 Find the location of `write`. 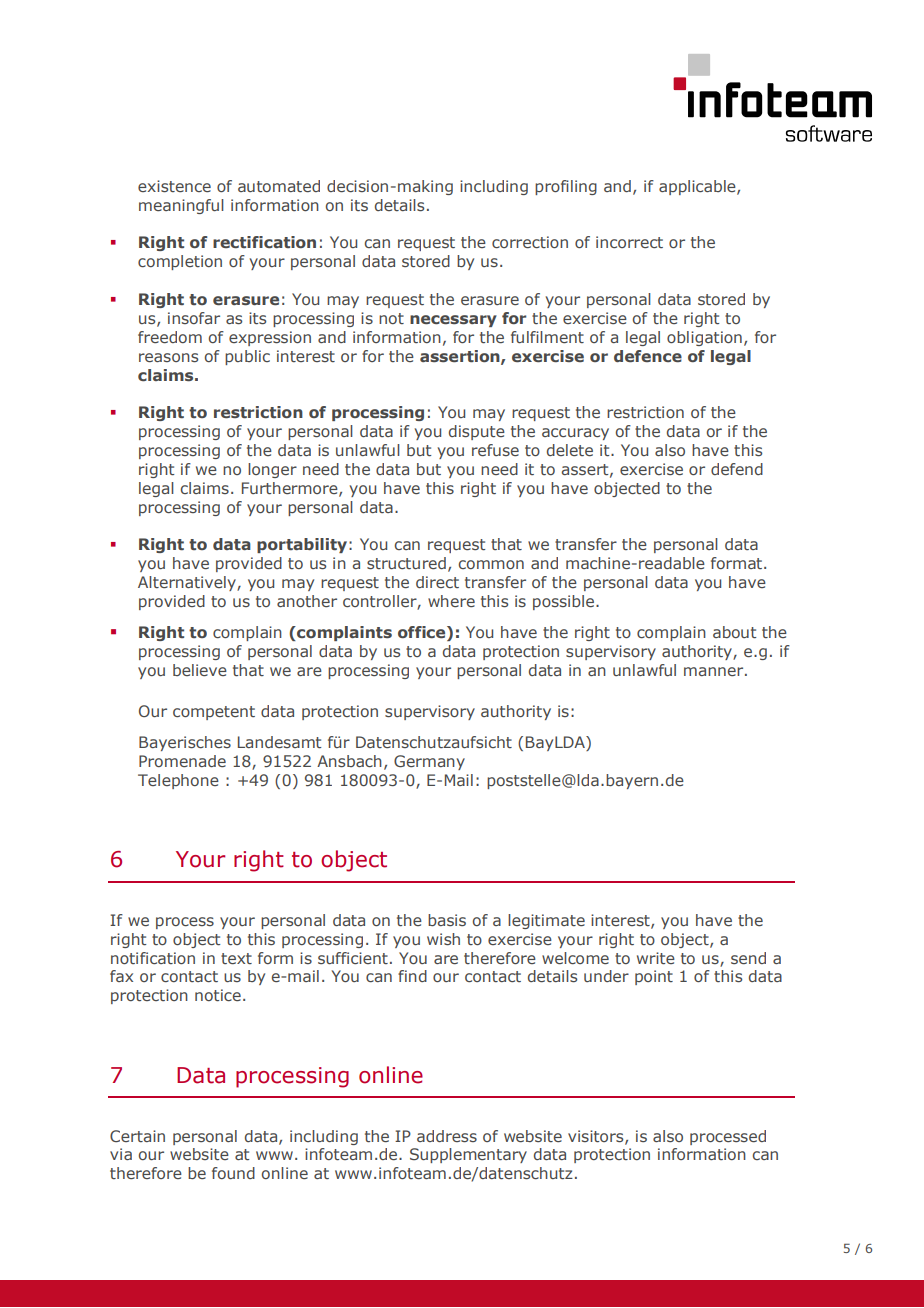

write is located at coordinates (656, 958).
